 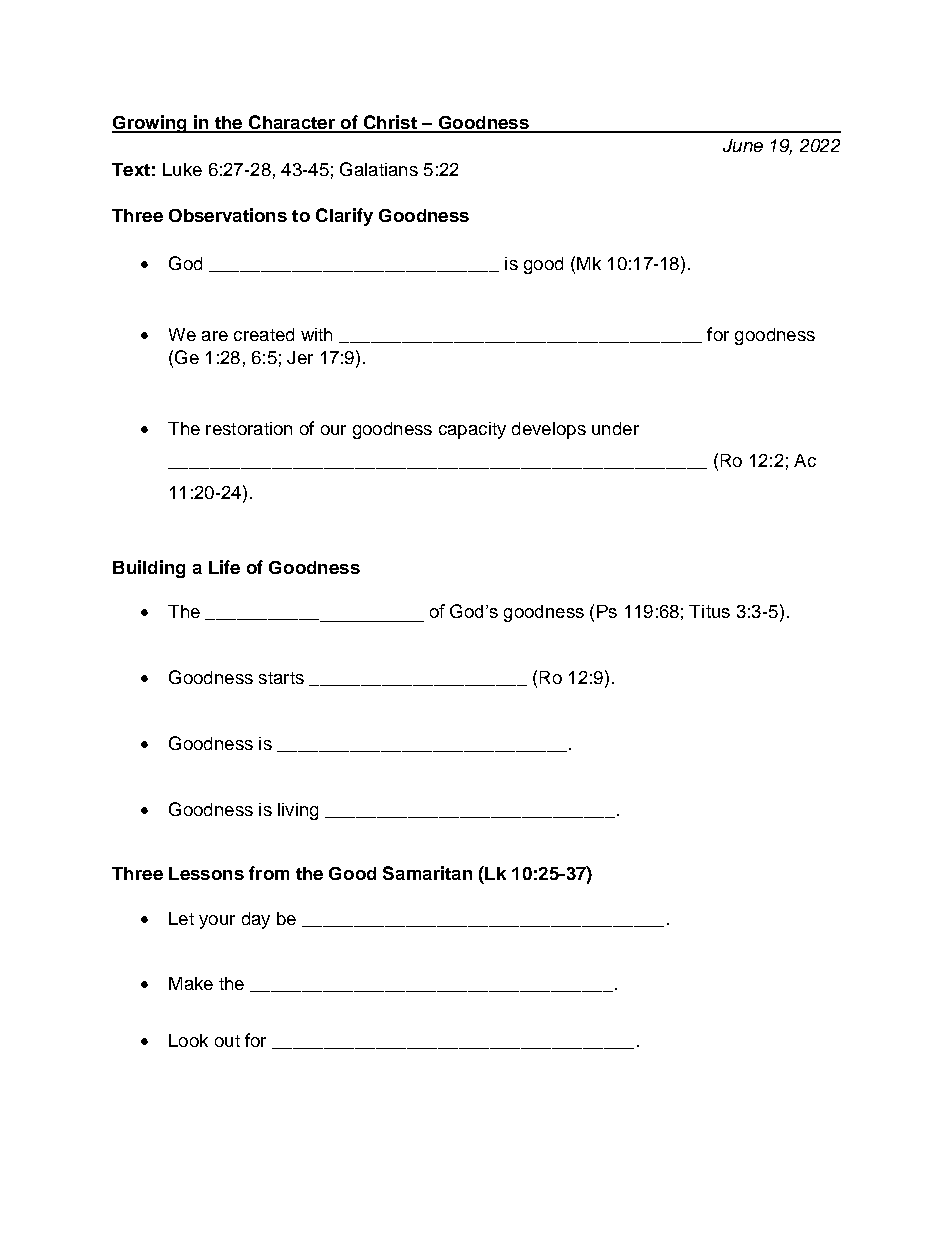 I want to click on living, so click(x=298, y=811).
